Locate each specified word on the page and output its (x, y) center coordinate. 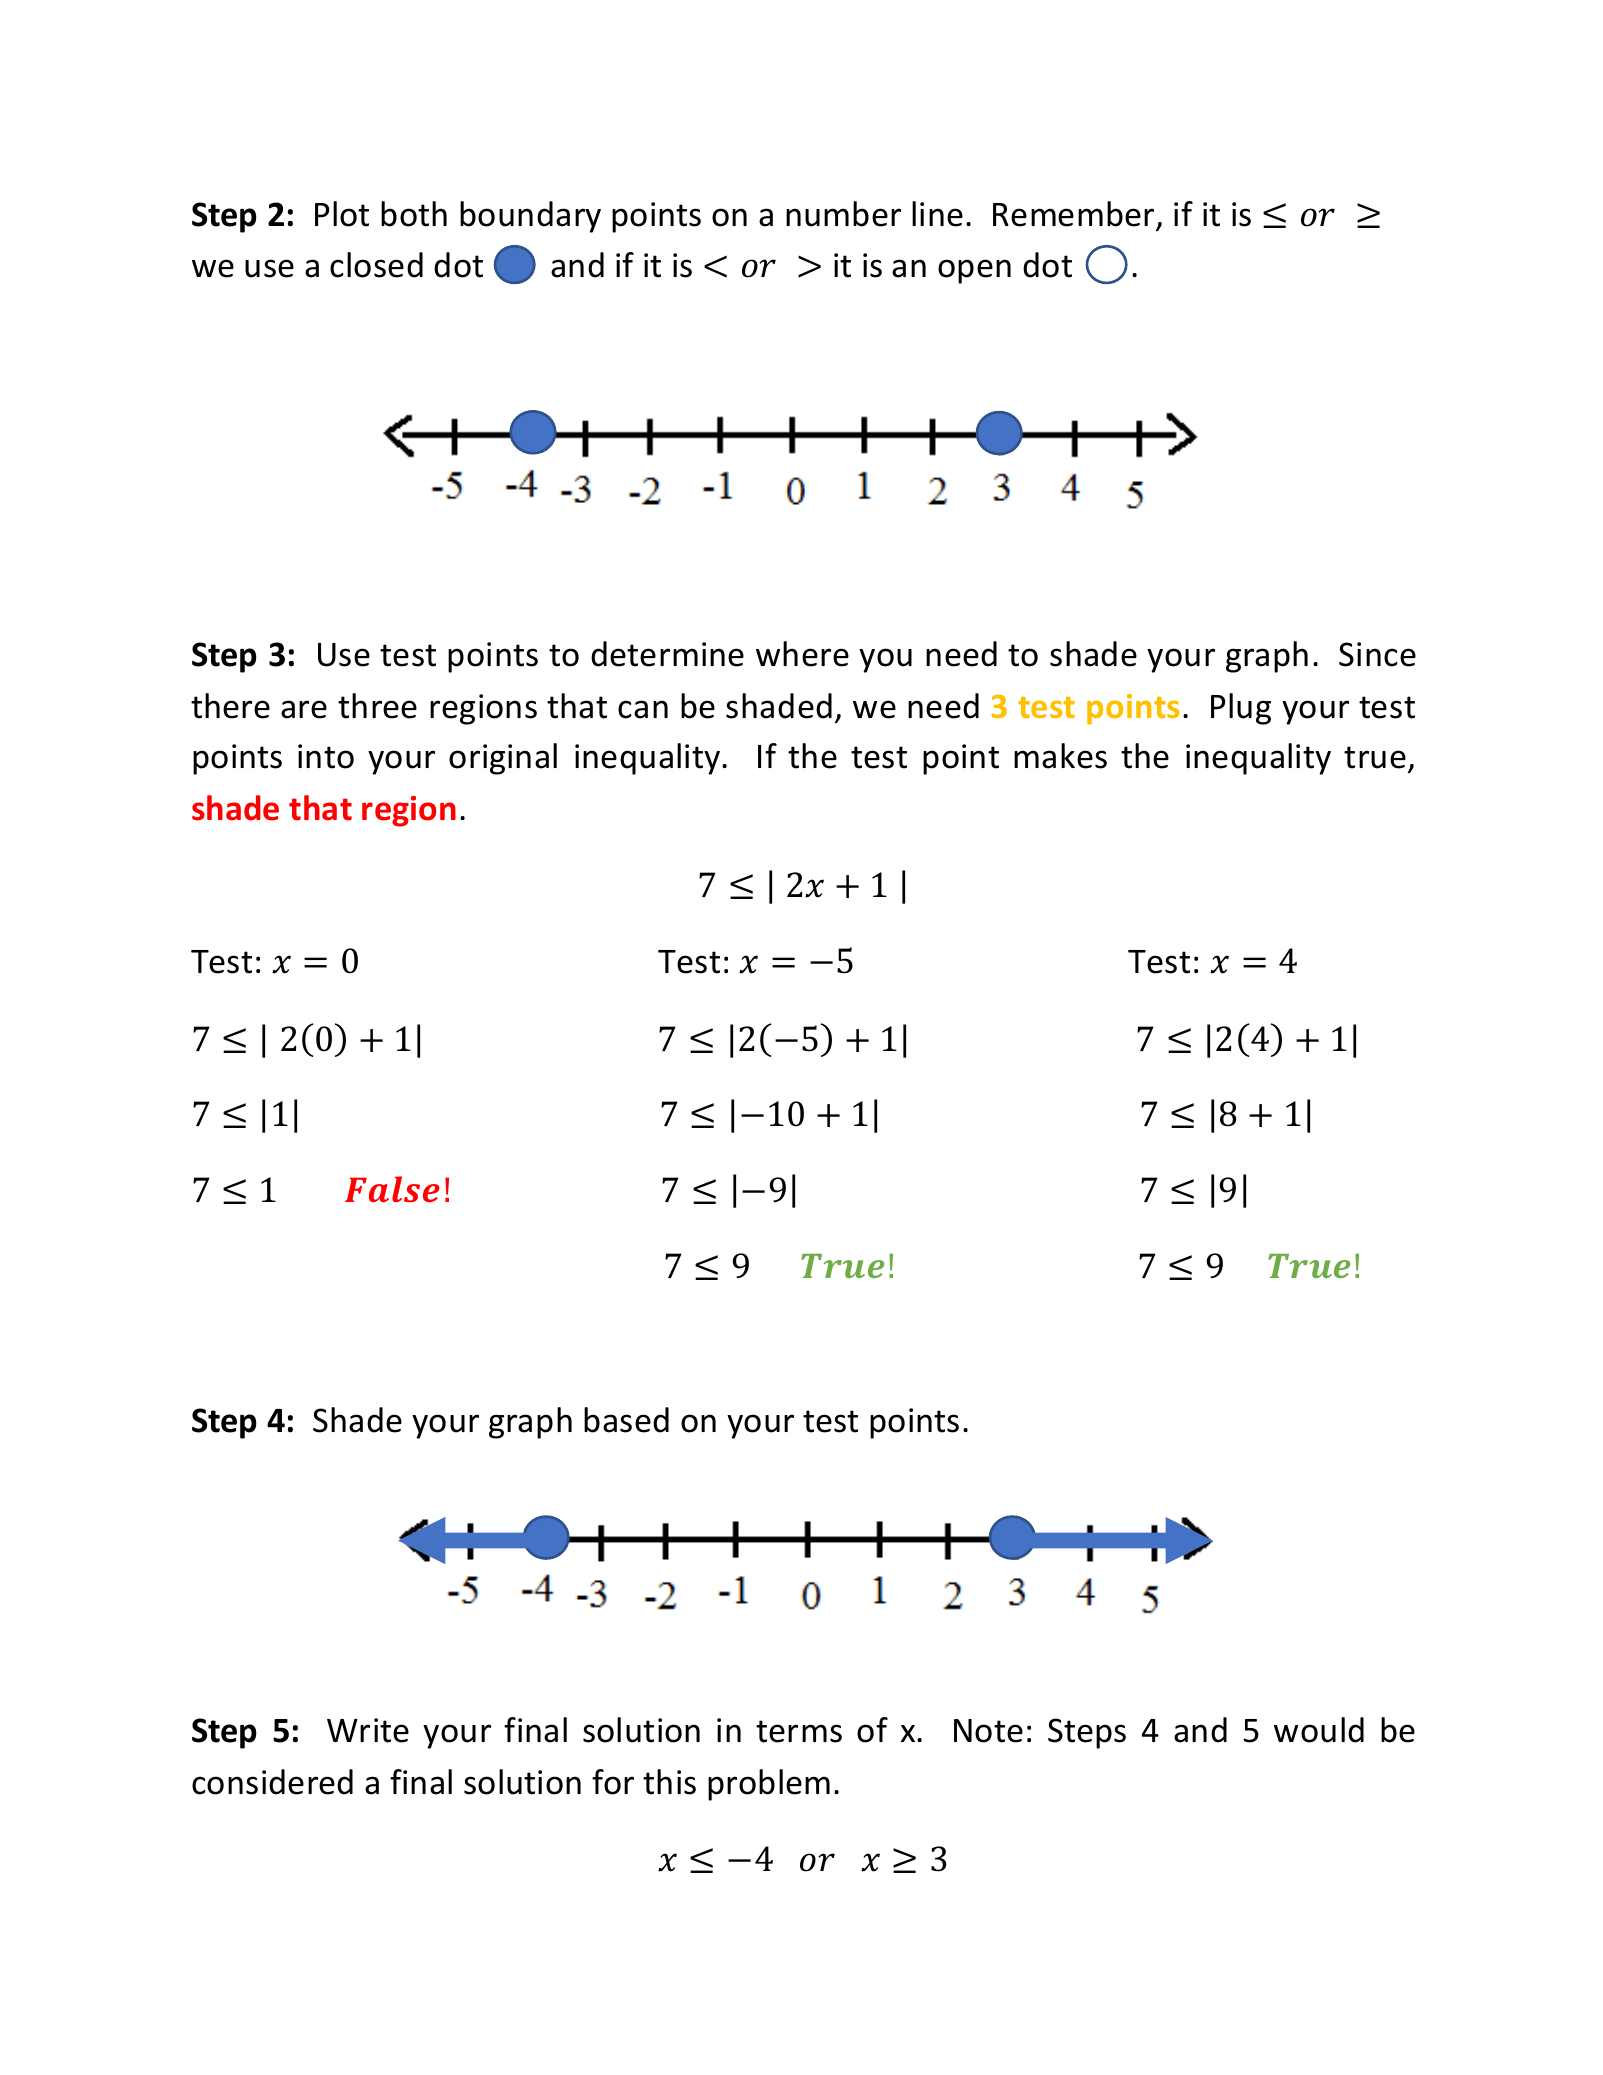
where (802, 654)
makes (1060, 756)
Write (368, 1730)
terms (799, 1731)
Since (1377, 654)
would (1319, 1730)
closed (376, 265)
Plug (1241, 709)
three (377, 706)
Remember (1073, 214)
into (326, 756)
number (843, 214)
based (626, 1420)
